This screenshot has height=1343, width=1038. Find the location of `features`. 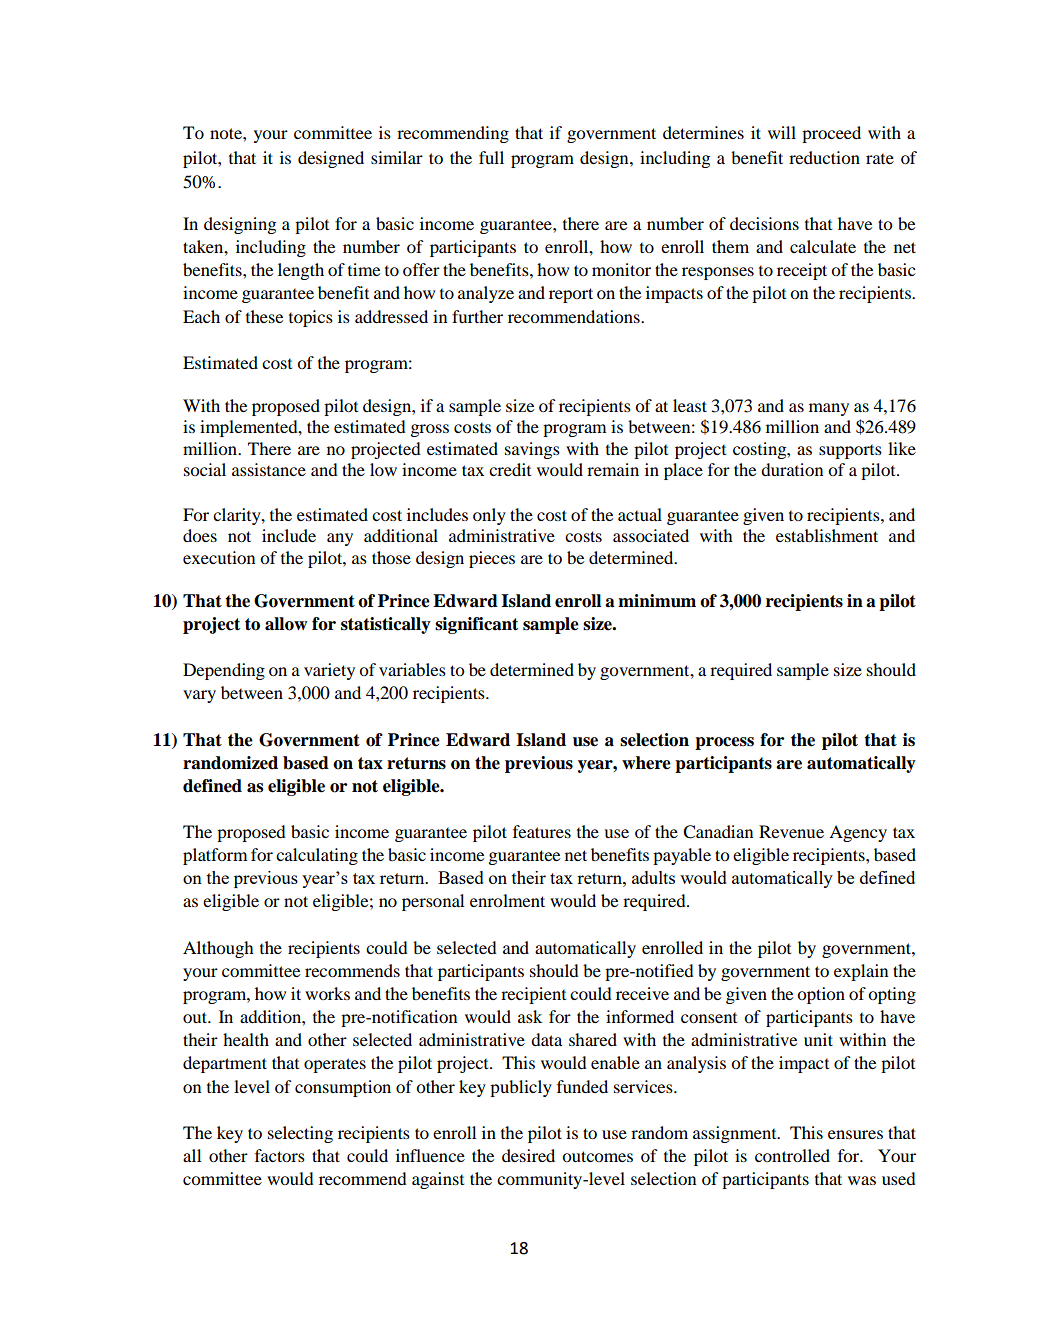

features is located at coordinates (542, 831).
